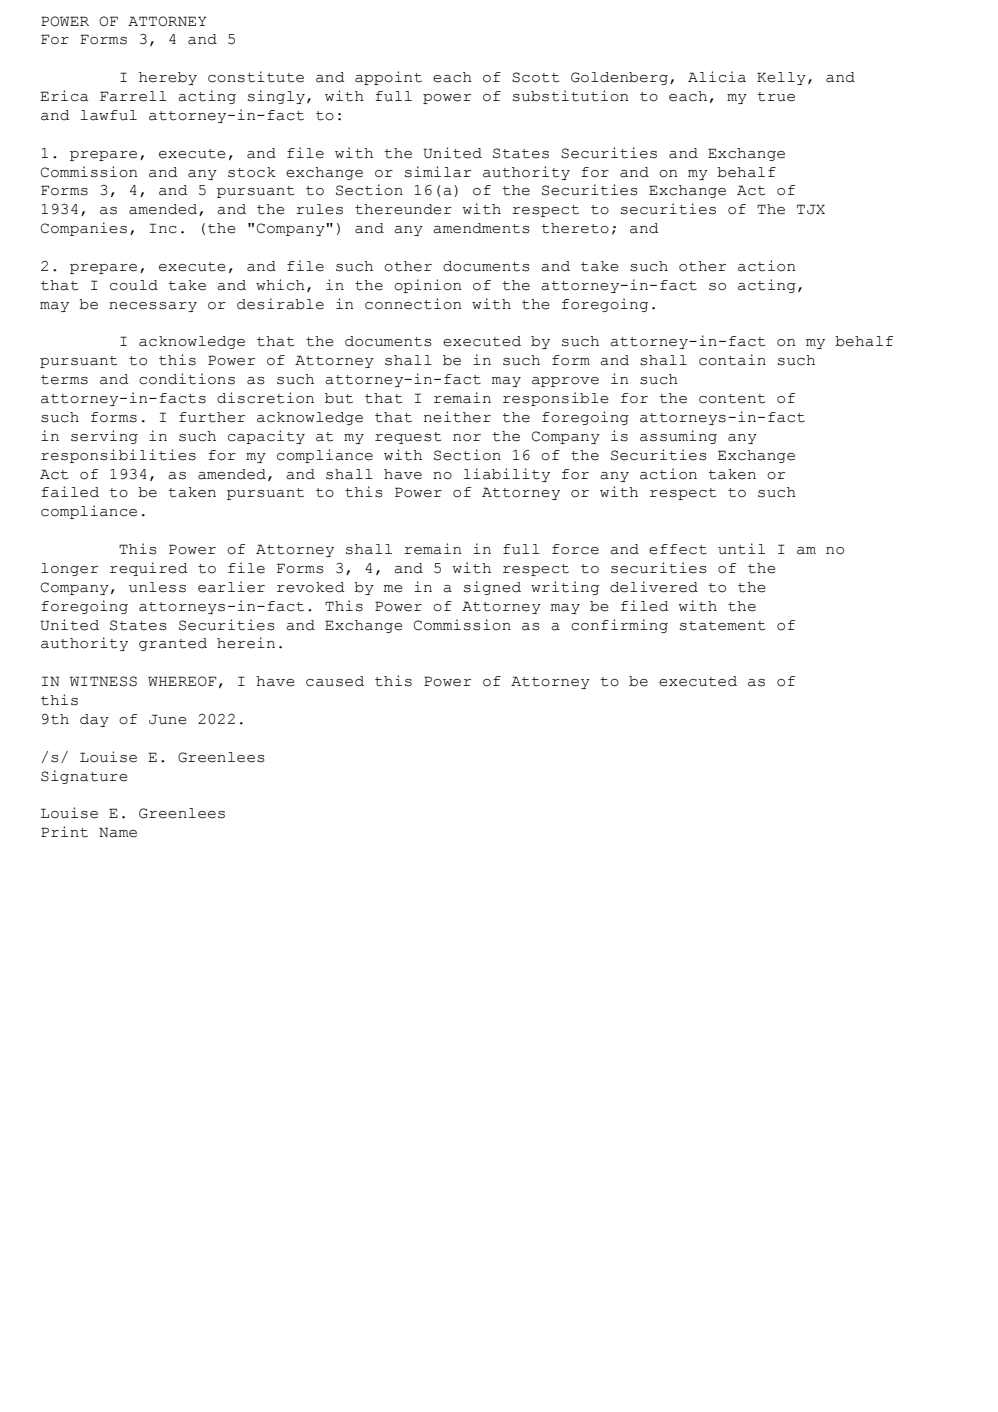  What do you see at coordinates (118, 832) in the image?
I see `Name` at bounding box center [118, 832].
